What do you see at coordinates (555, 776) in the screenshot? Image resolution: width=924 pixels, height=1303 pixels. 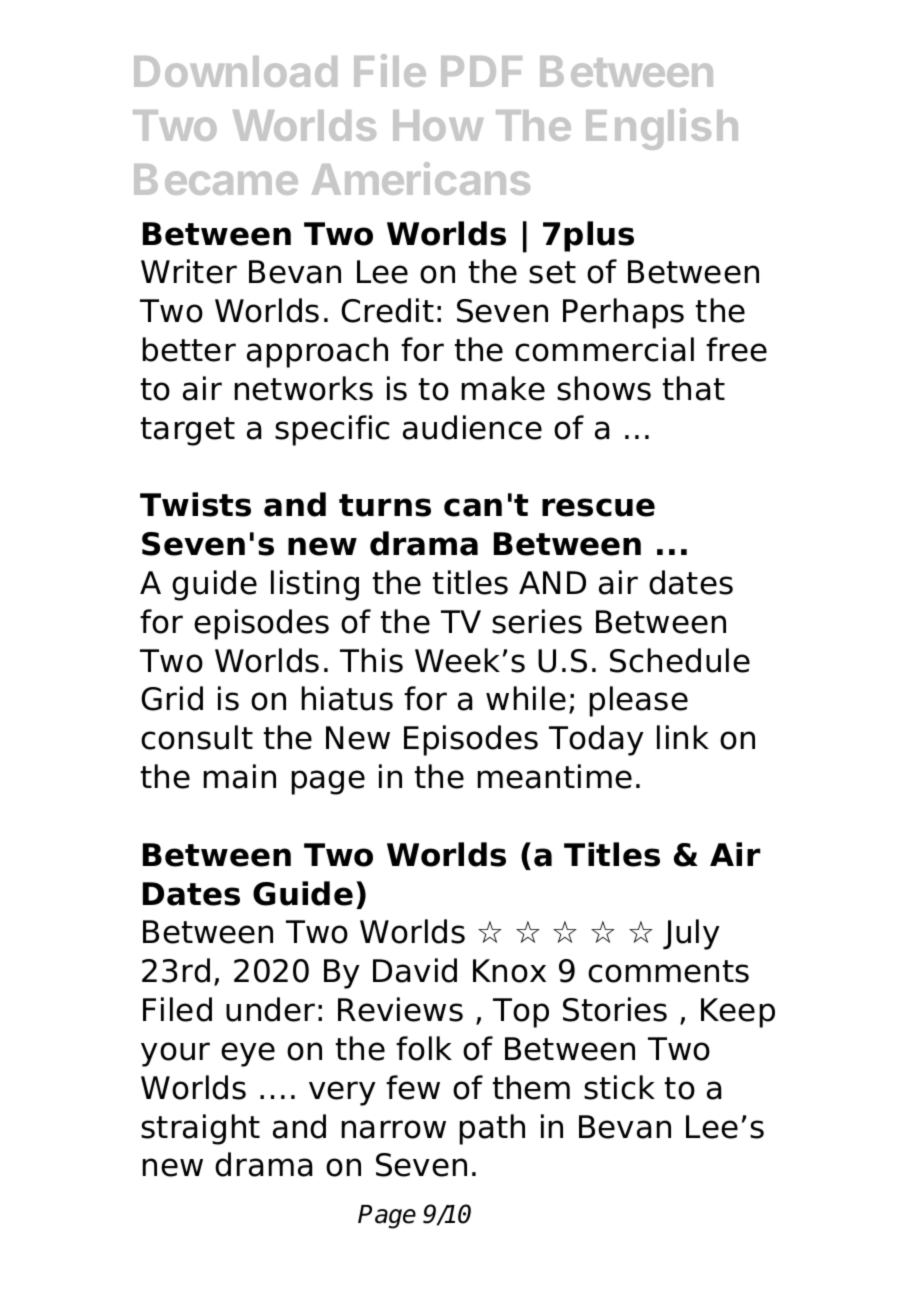 I see `meantime` at bounding box center [555, 776].
